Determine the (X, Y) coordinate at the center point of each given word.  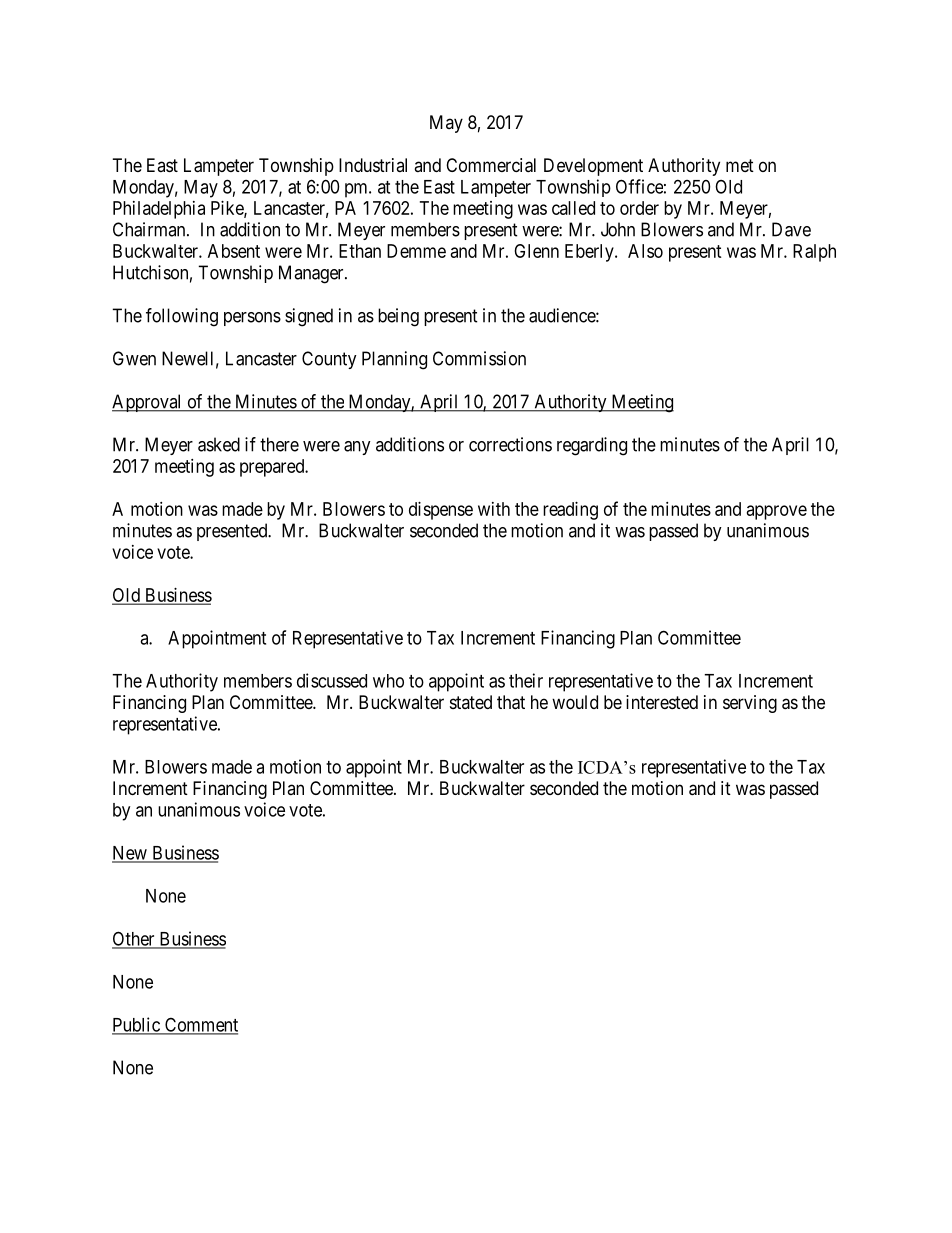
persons (252, 319)
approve (777, 512)
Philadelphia (159, 210)
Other (134, 939)
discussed (332, 680)
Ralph (814, 253)
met (740, 165)
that (511, 702)
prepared (273, 468)
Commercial (491, 165)
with (494, 509)
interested (662, 702)
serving (750, 704)
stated (471, 702)
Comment (200, 1025)
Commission (479, 358)
